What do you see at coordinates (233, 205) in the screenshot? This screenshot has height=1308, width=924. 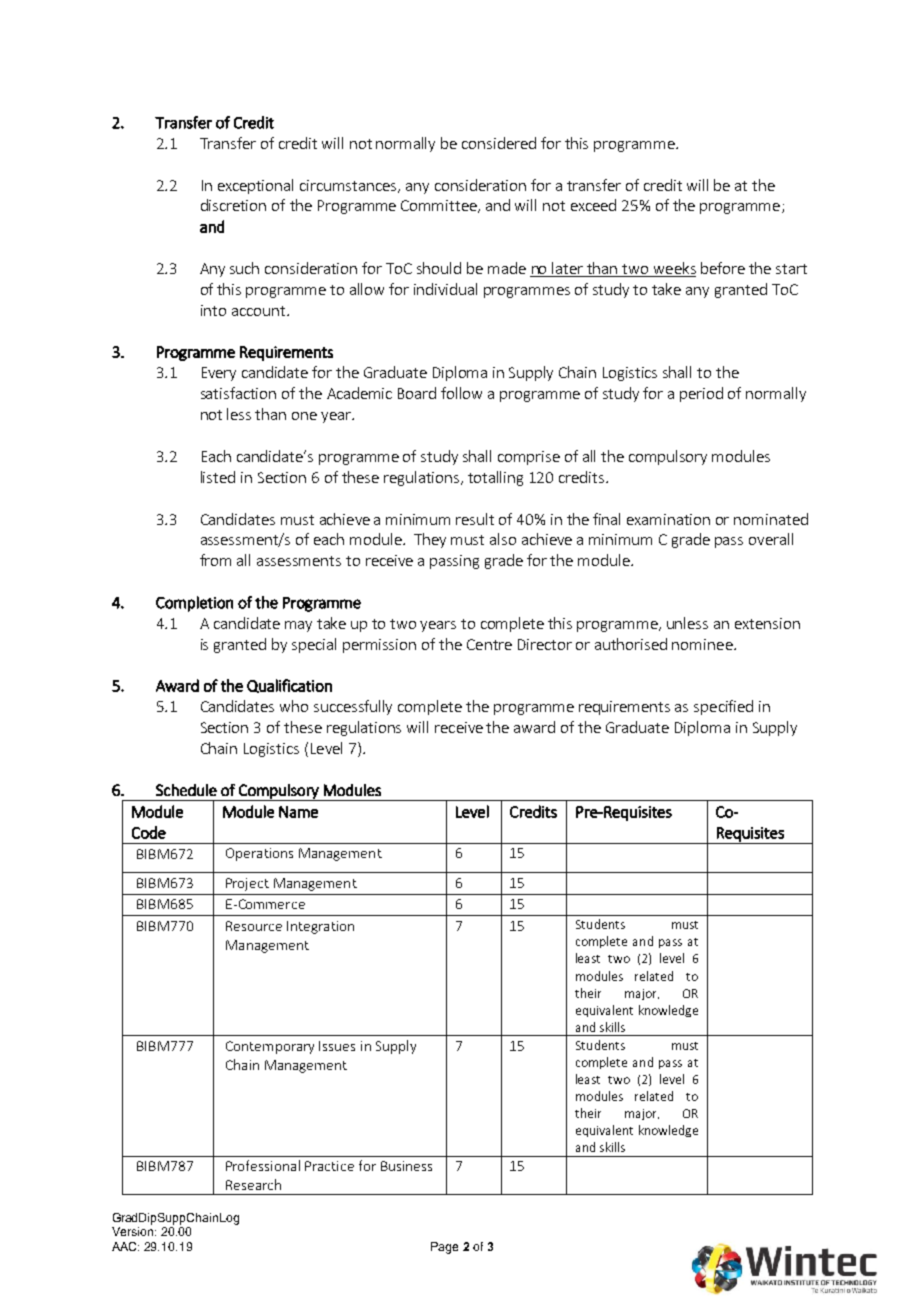 I see `discretion` at bounding box center [233, 205].
